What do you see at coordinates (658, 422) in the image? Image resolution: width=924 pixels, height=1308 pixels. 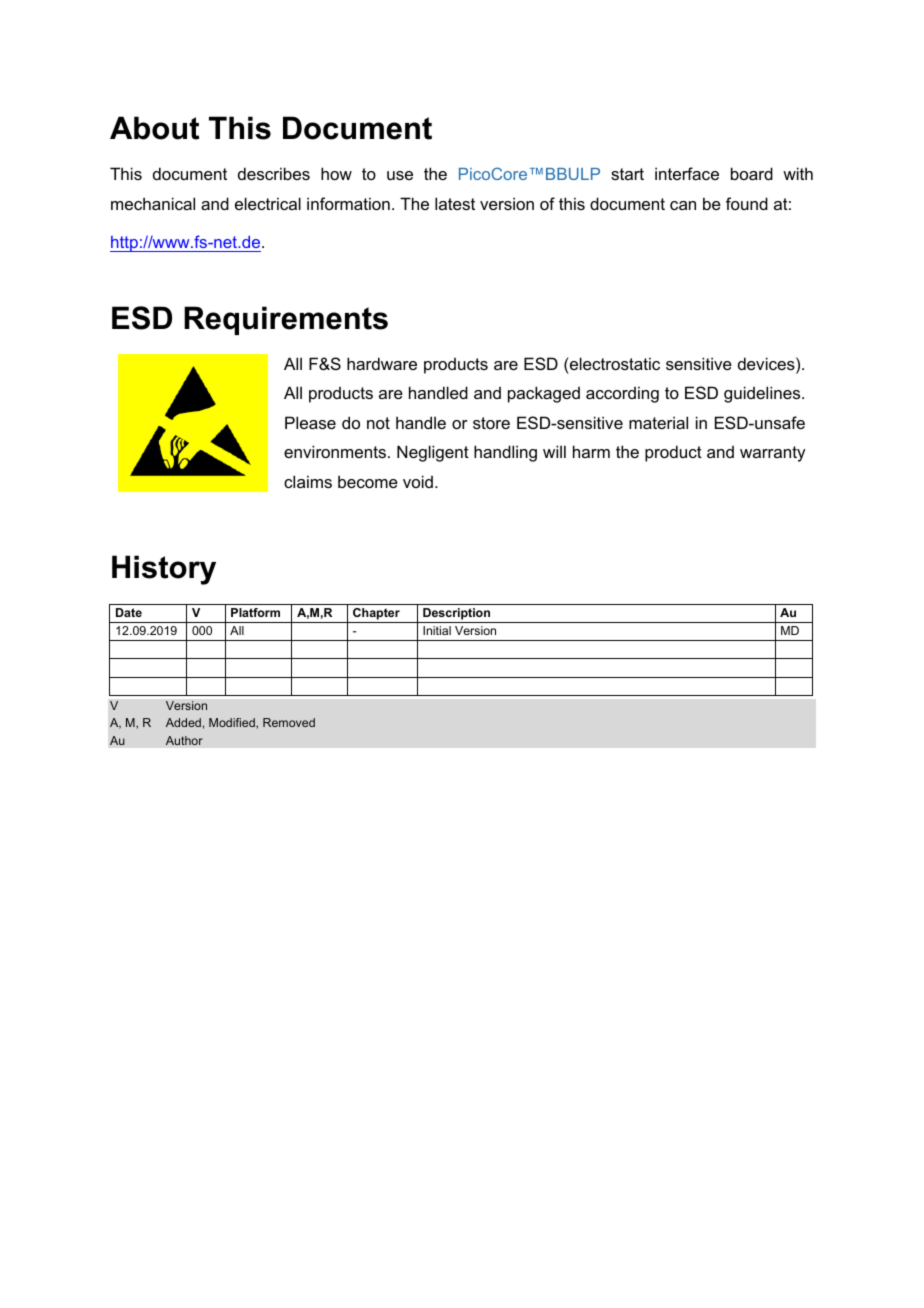 I see `material` at bounding box center [658, 422].
